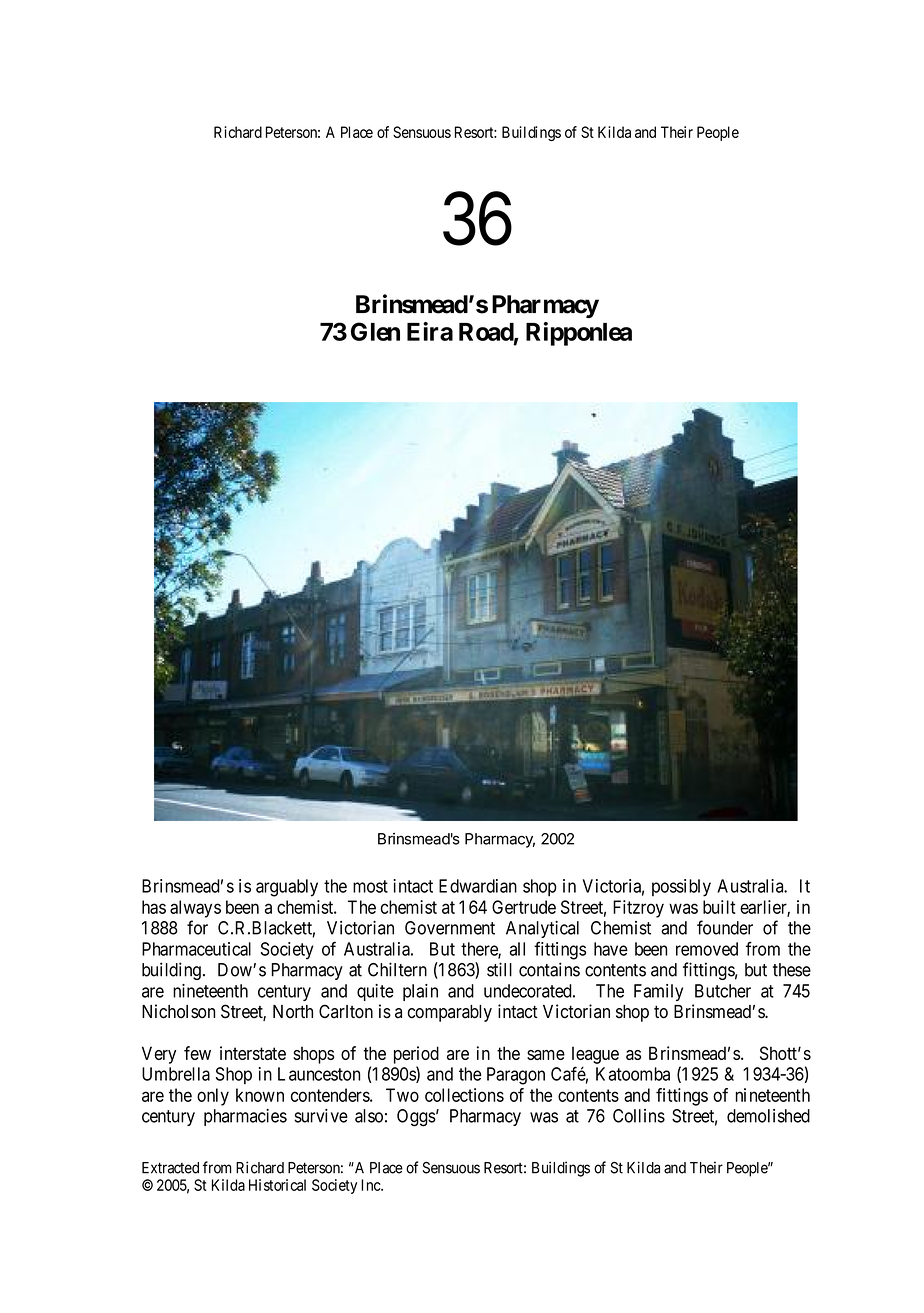 Image resolution: width=924 pixels, height=1313 pixels. Describe the element at coordinates (478, 886) in the page. I see `Edwardian` at that location.
